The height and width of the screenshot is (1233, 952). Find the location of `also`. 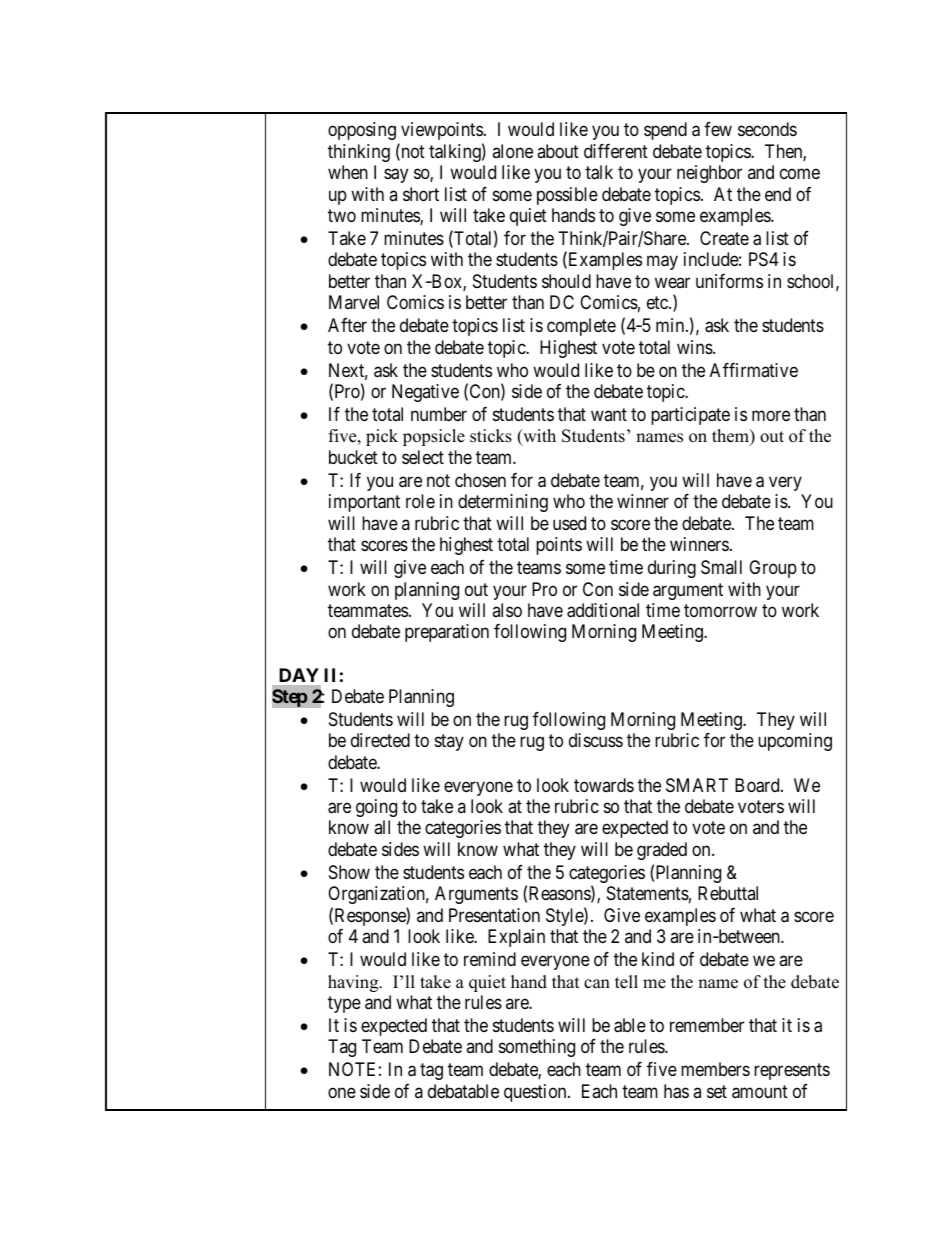

also is located at coordinates (507, 610).
